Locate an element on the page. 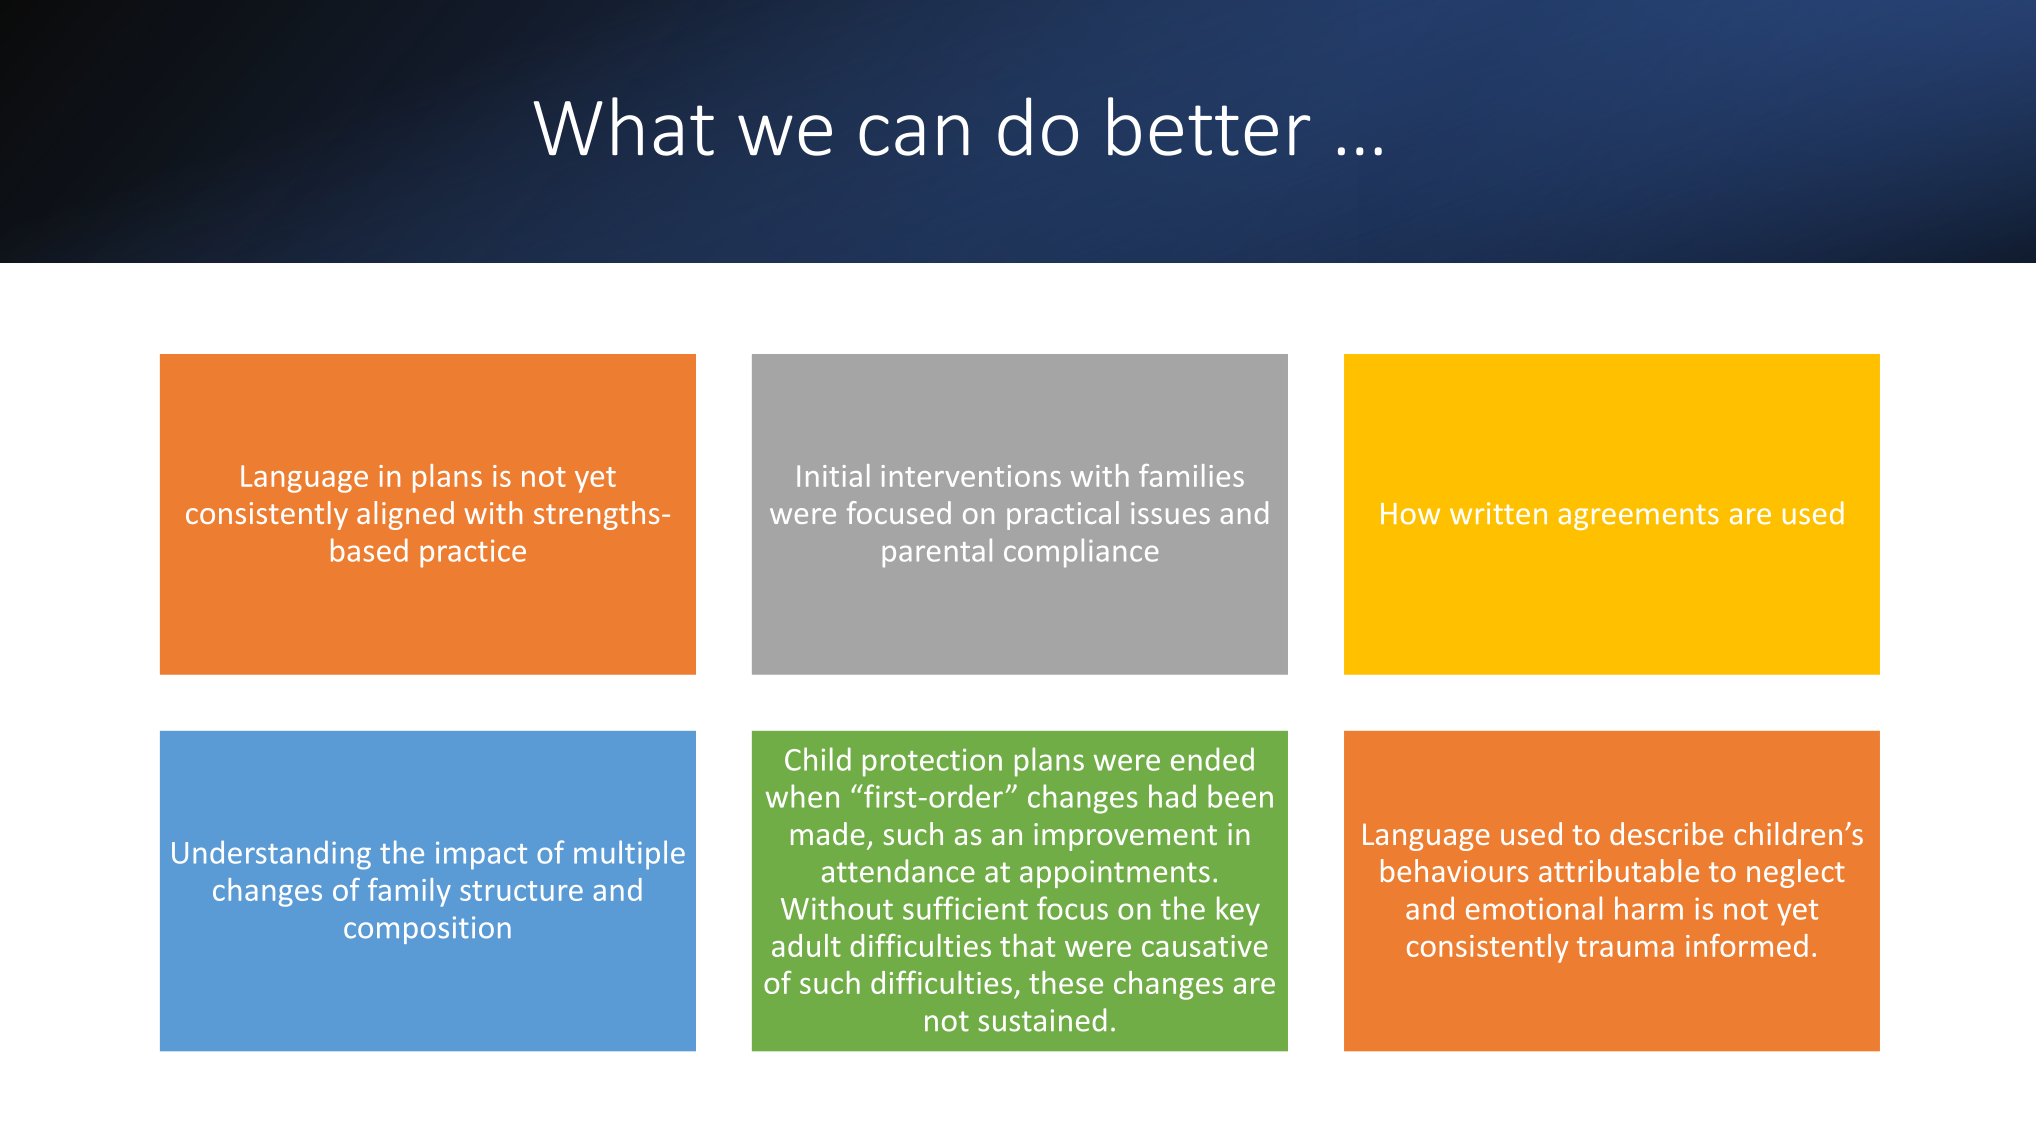  What is located at coordinates (624, 126).
